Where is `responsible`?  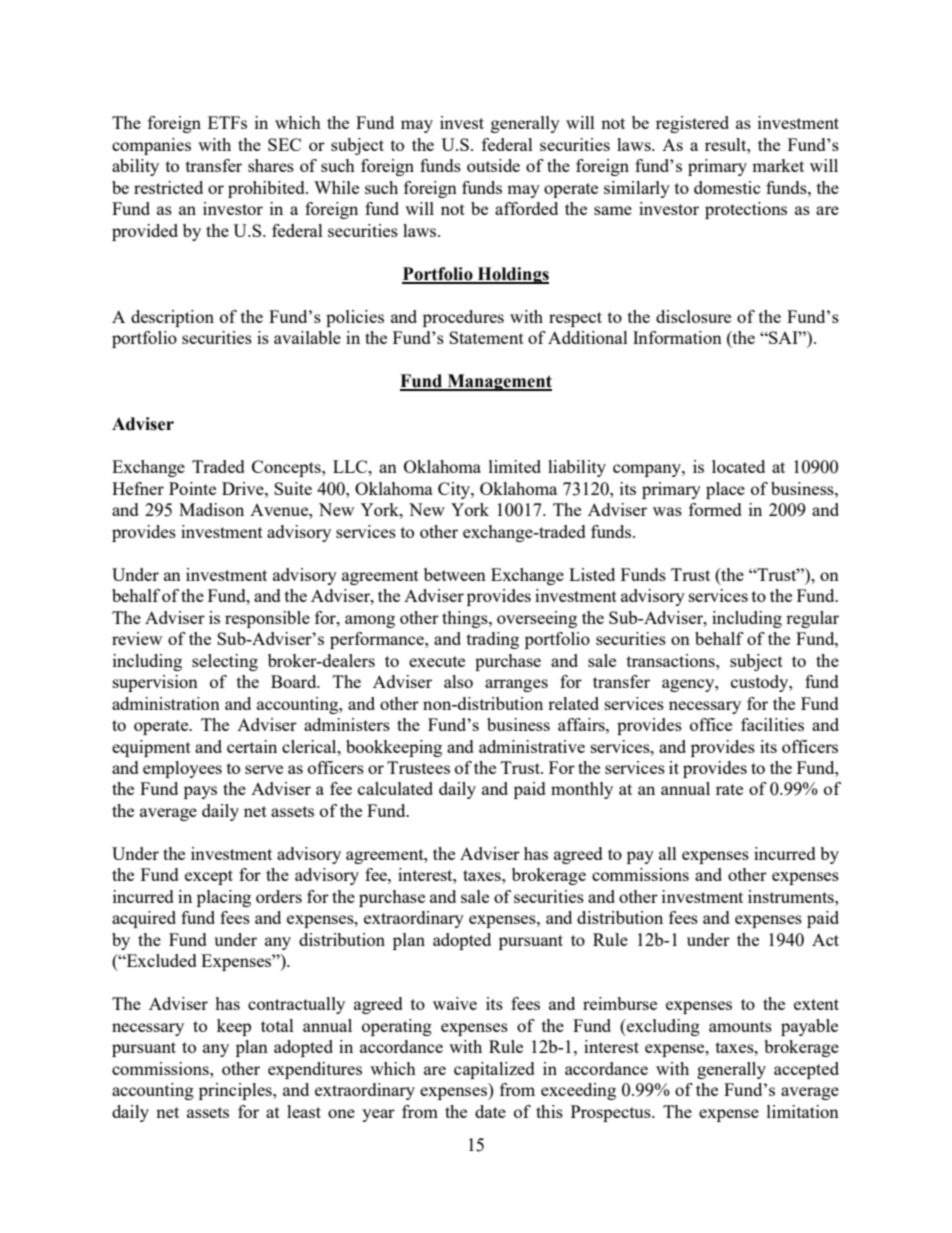 responsible is located at coordinates (267, 619).
